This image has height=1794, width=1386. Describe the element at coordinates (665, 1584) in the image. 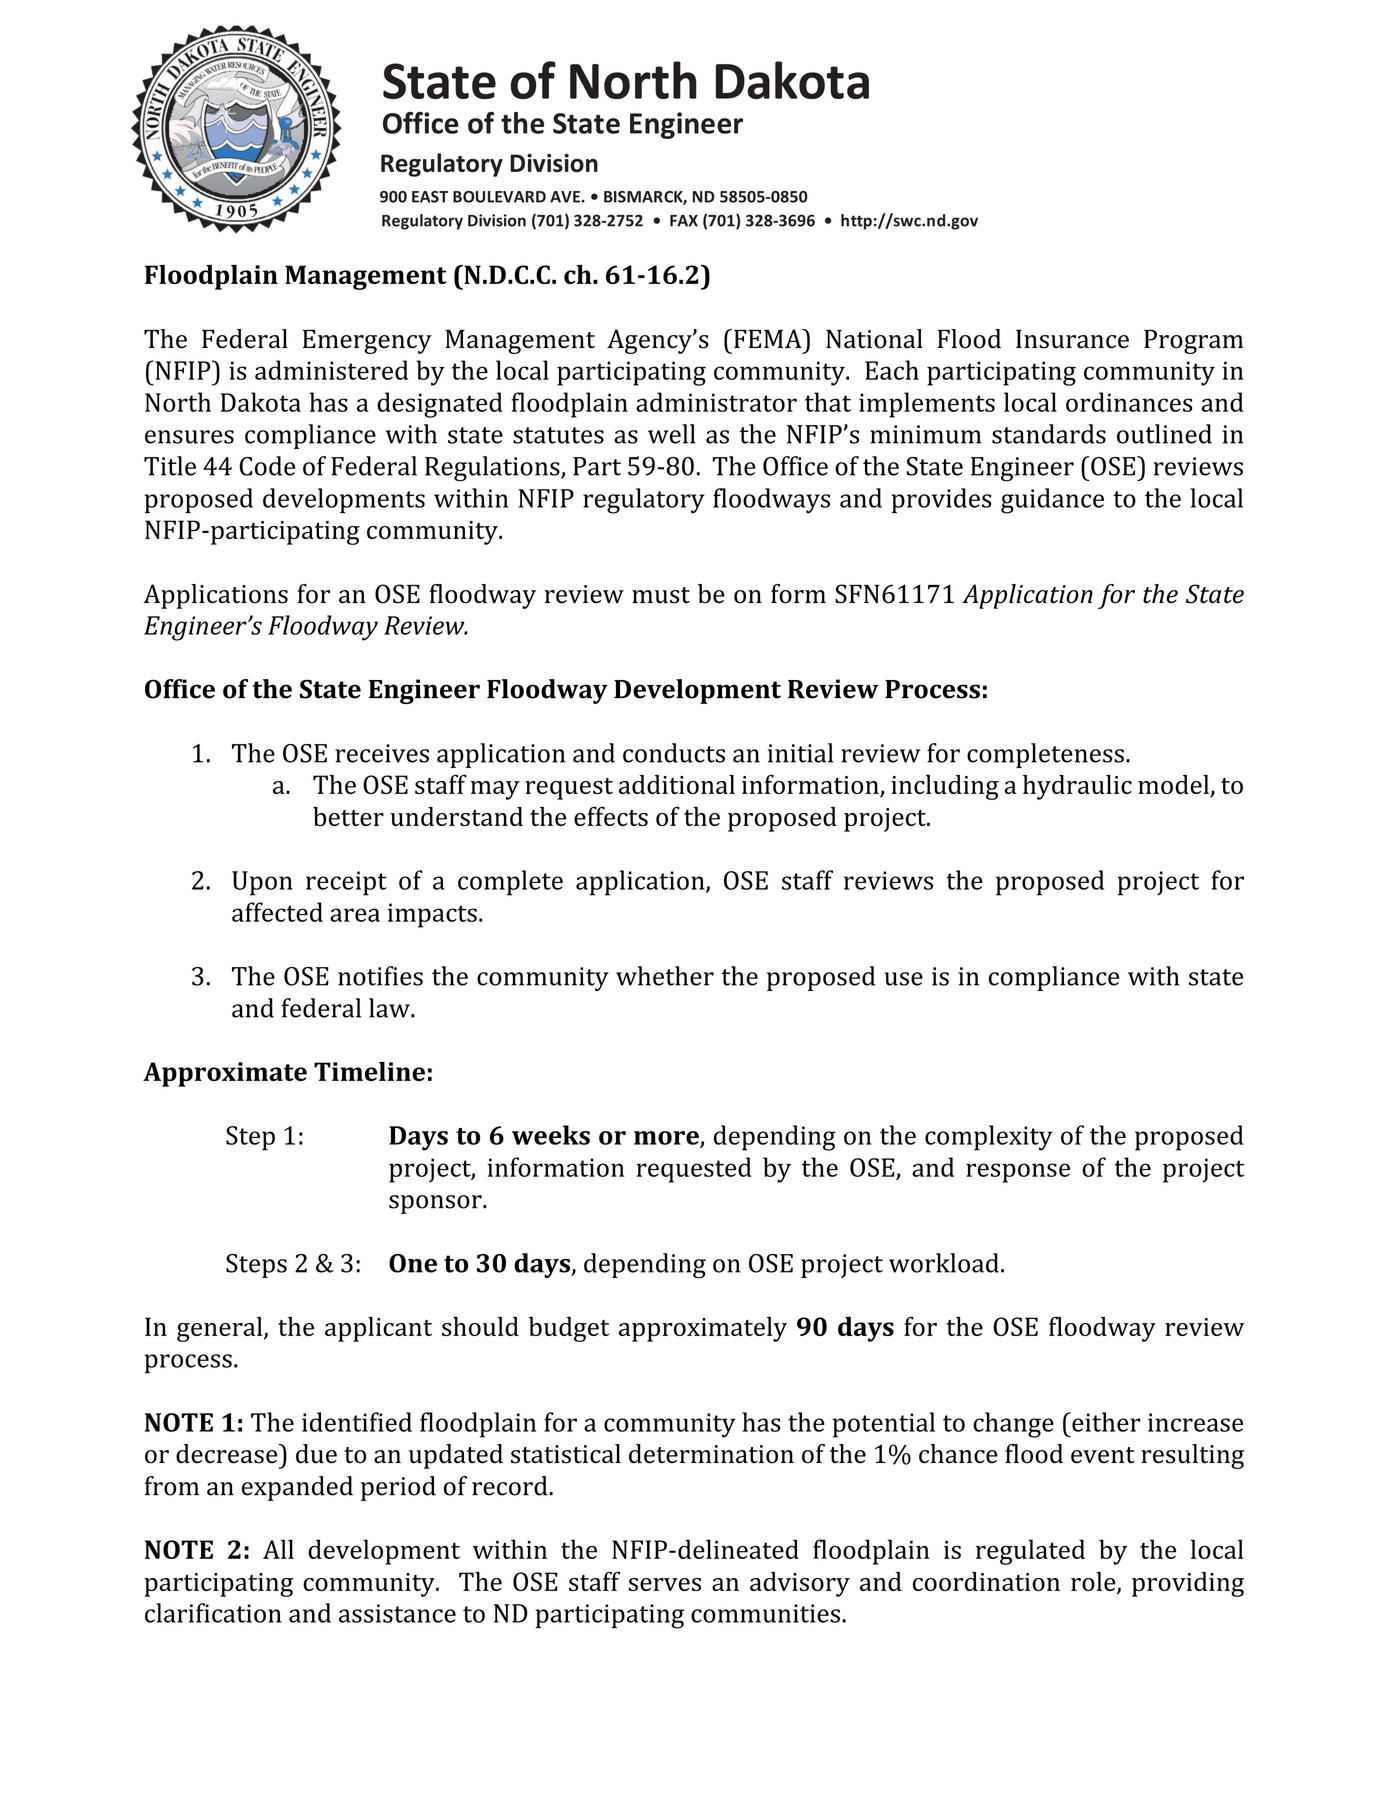

I see `serves` at that location.
